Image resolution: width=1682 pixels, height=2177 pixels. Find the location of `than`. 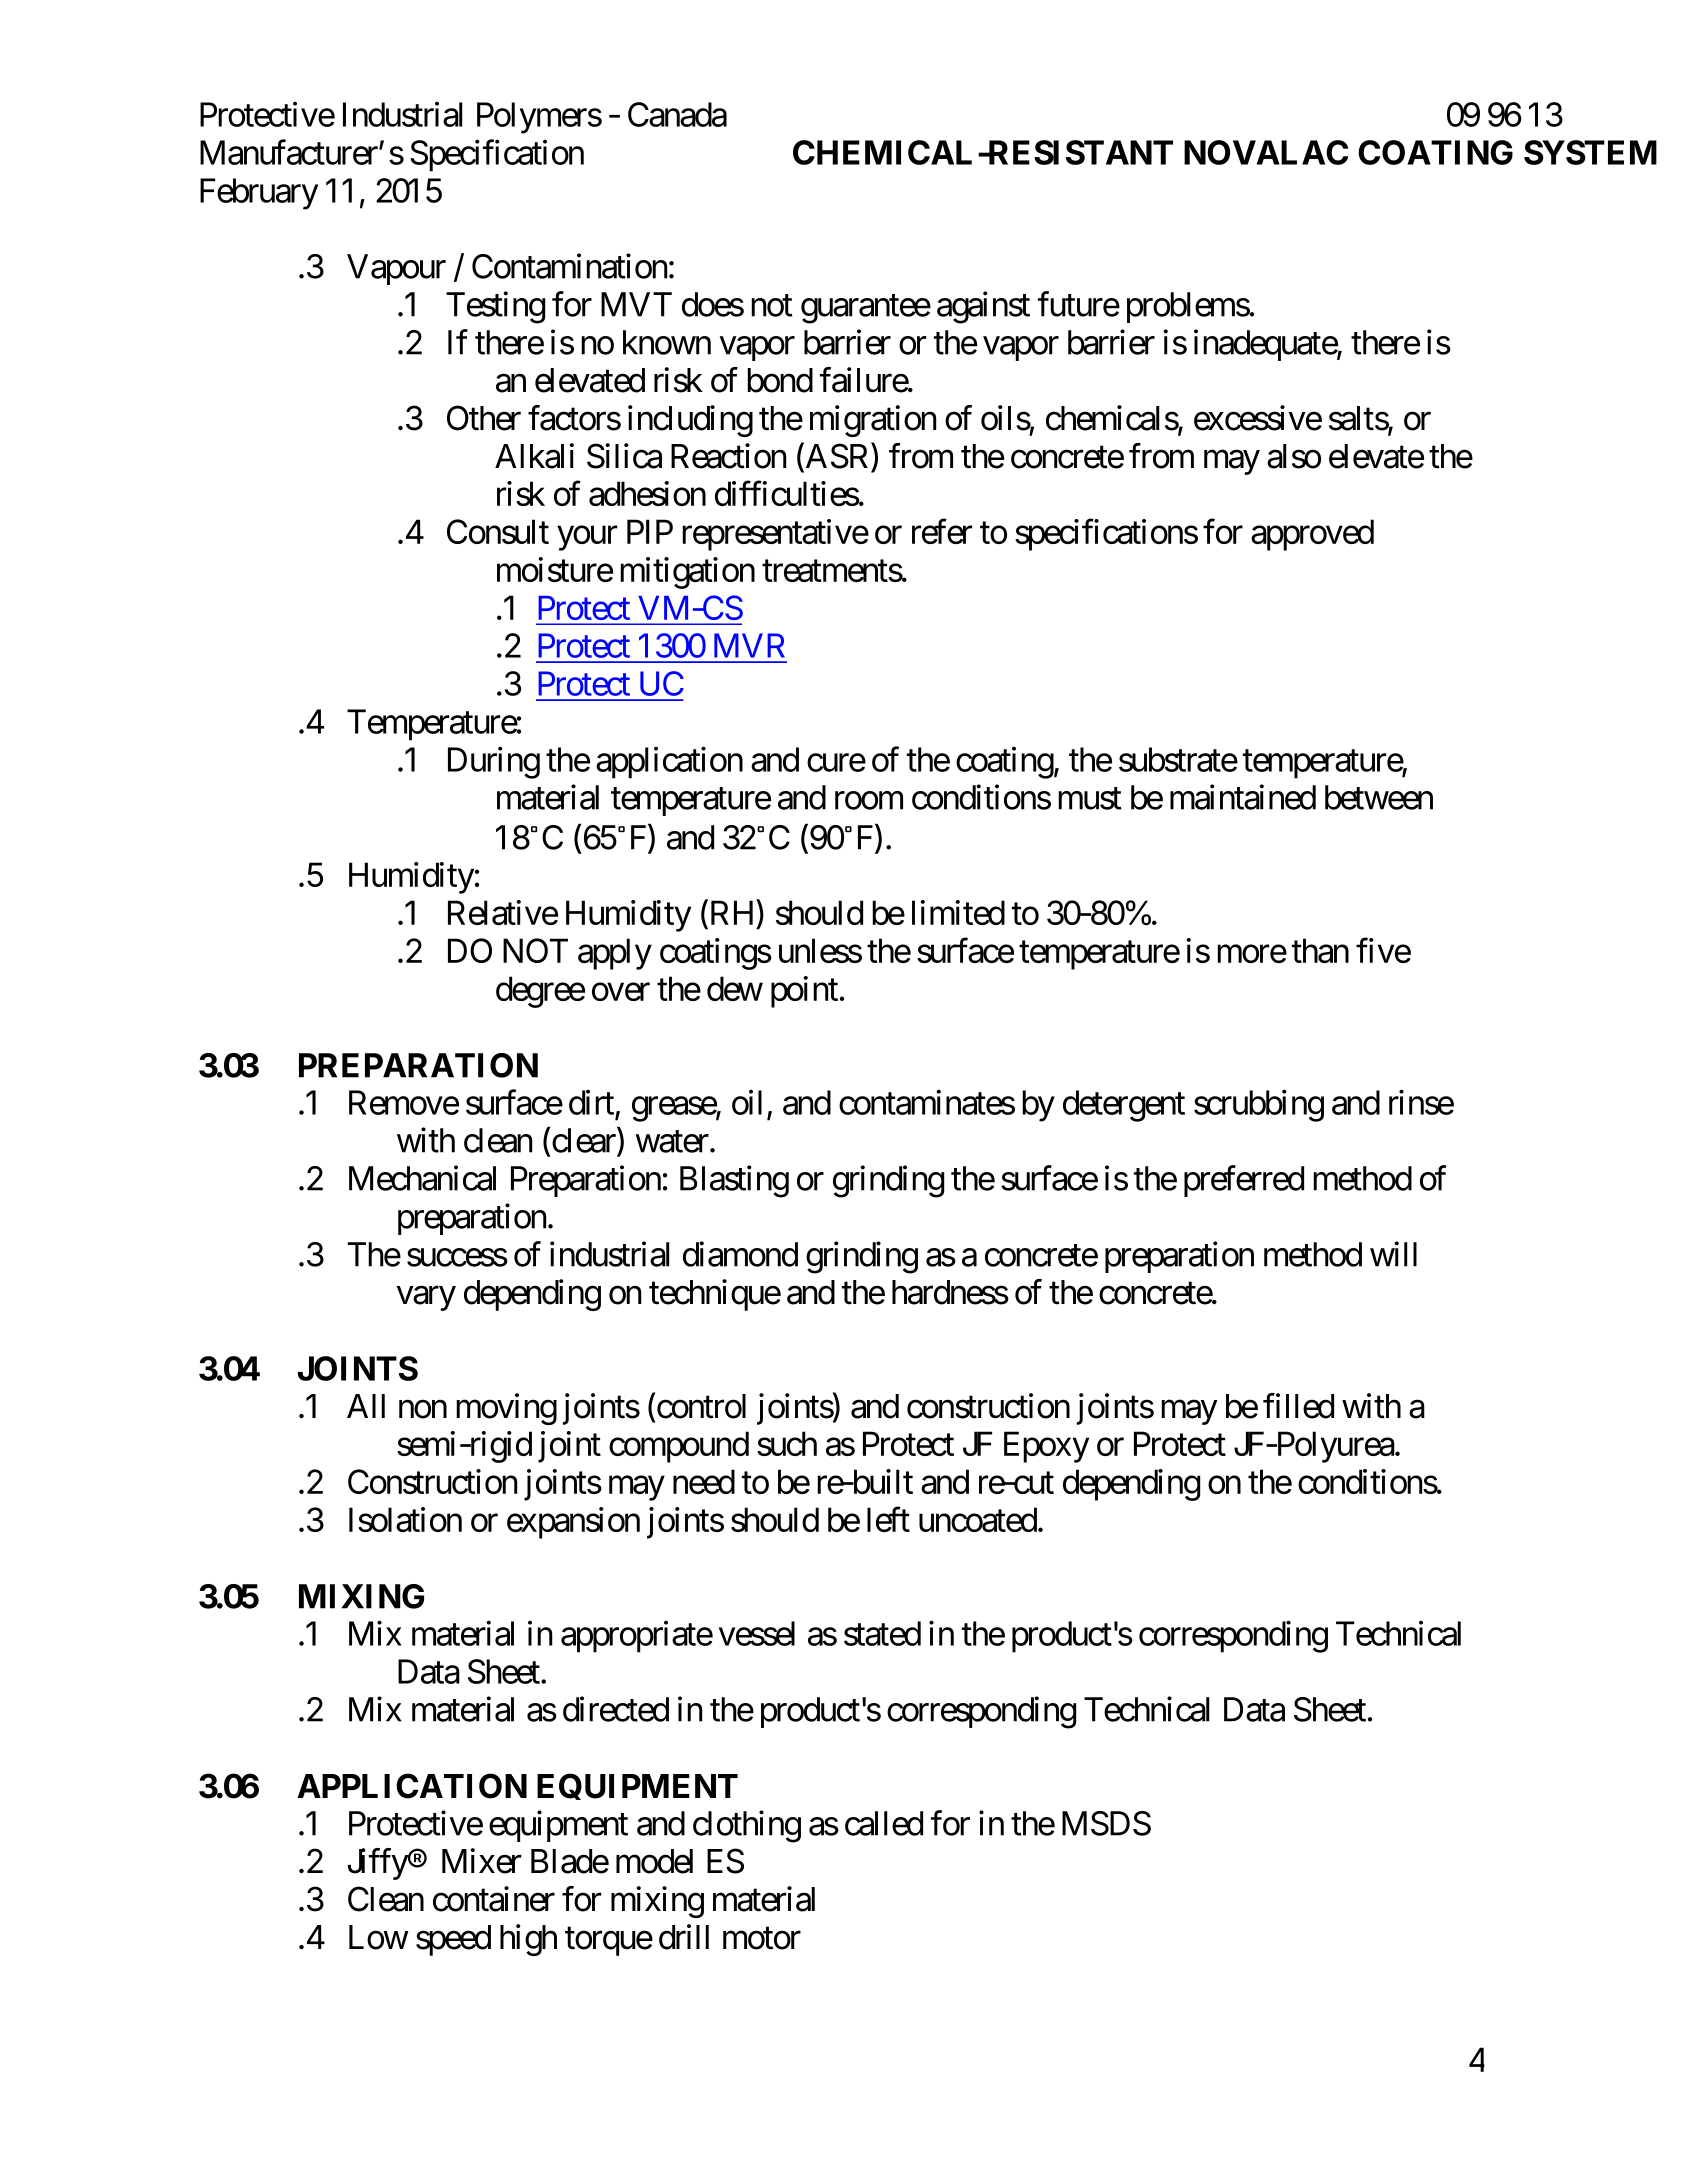

than is located at coordinates (1320, 950).
